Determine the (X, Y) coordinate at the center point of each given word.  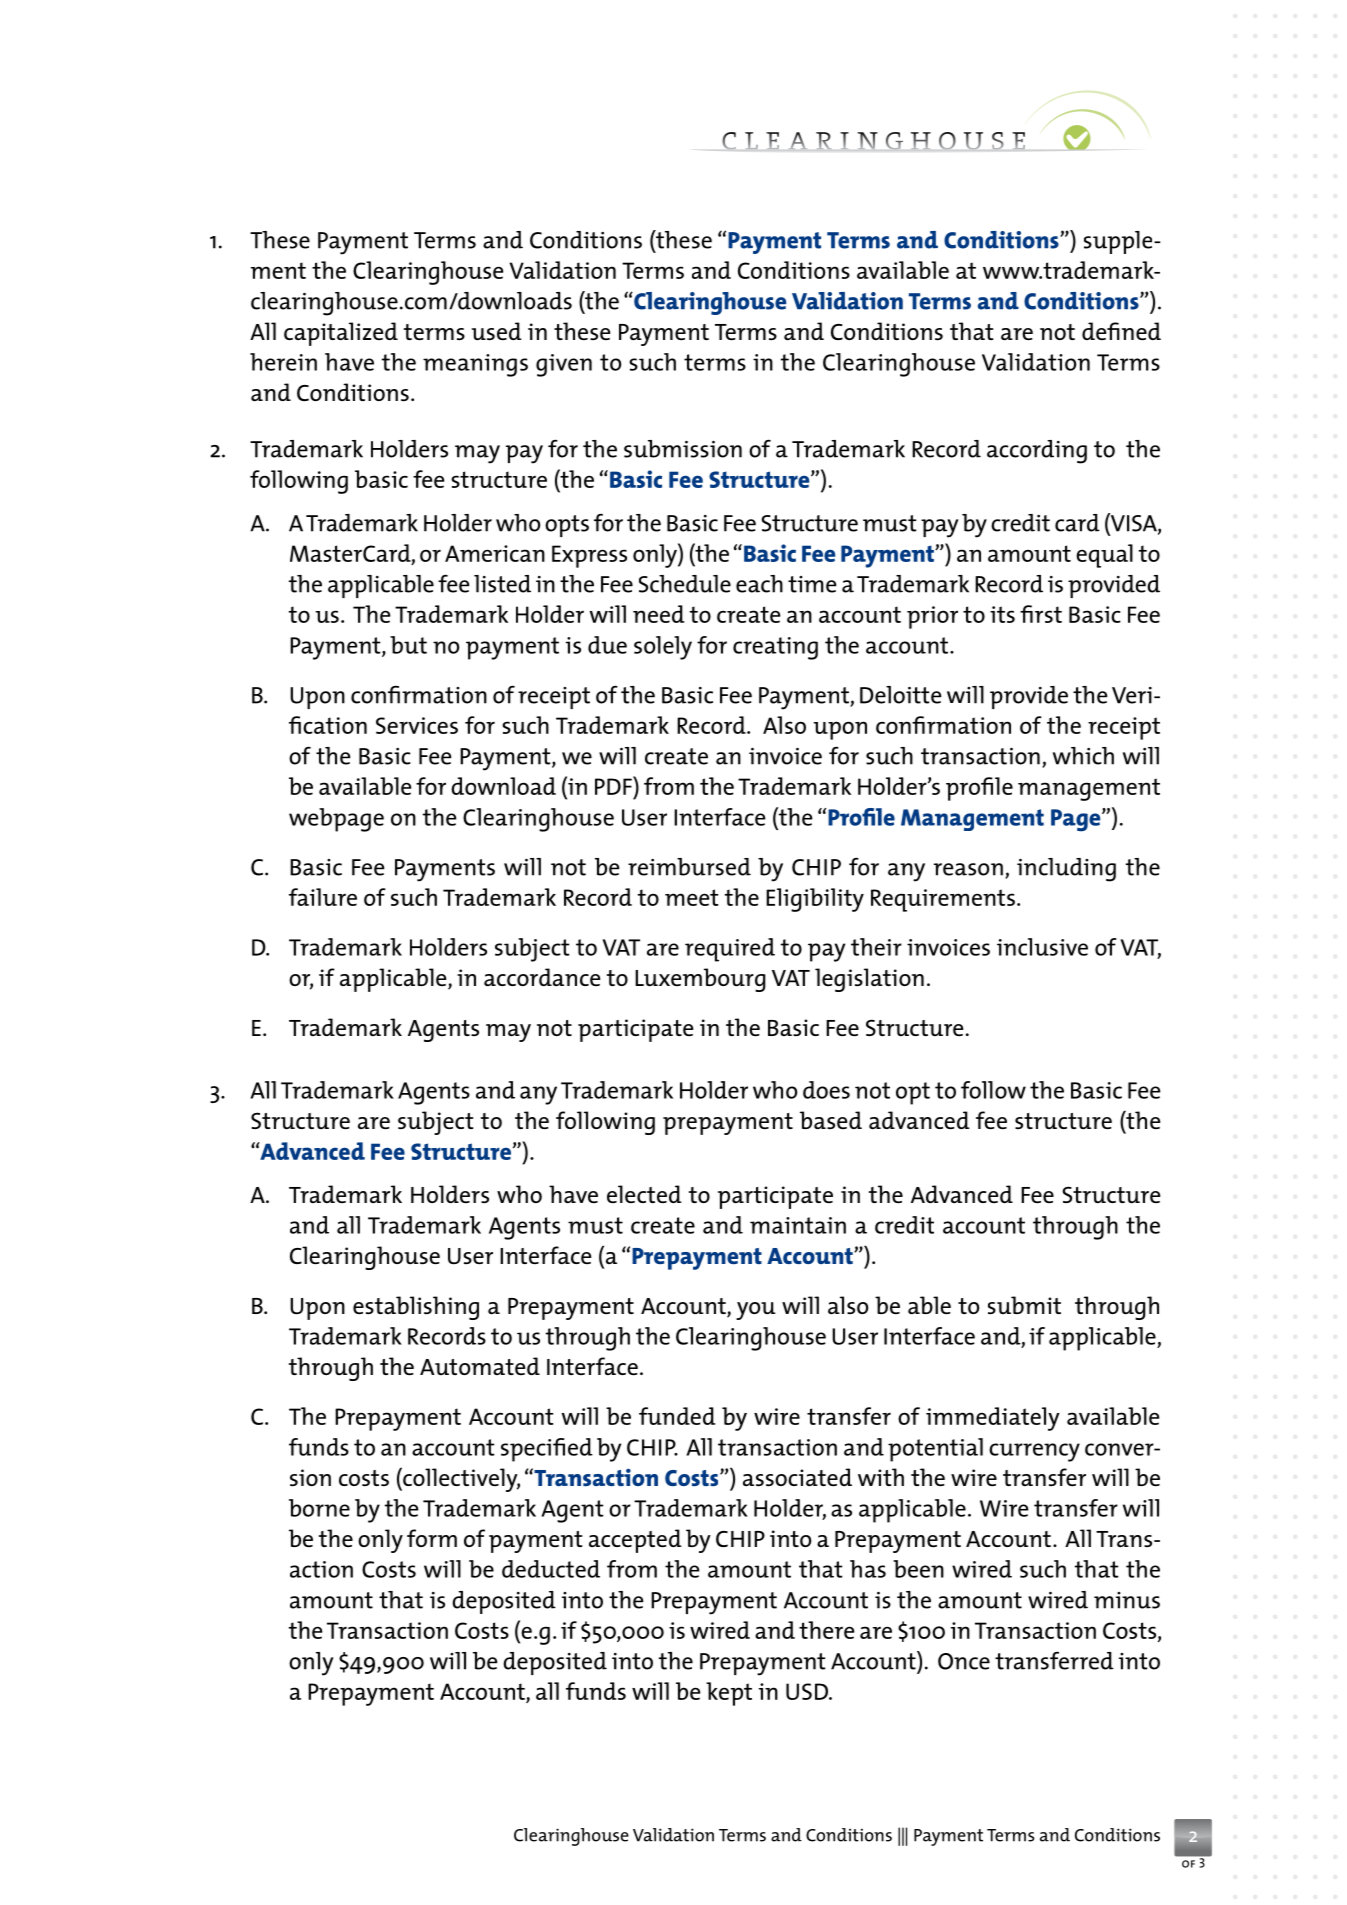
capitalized (341, 334)
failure (323, 897)
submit (1024, 1305)
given (564, 365)
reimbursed (689, 867)
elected (644, 1194)
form (432, 1538)
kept (729, 1694)
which (1083, 756)
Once (964, 1661)
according (1037, 452)
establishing (416, 1308)
